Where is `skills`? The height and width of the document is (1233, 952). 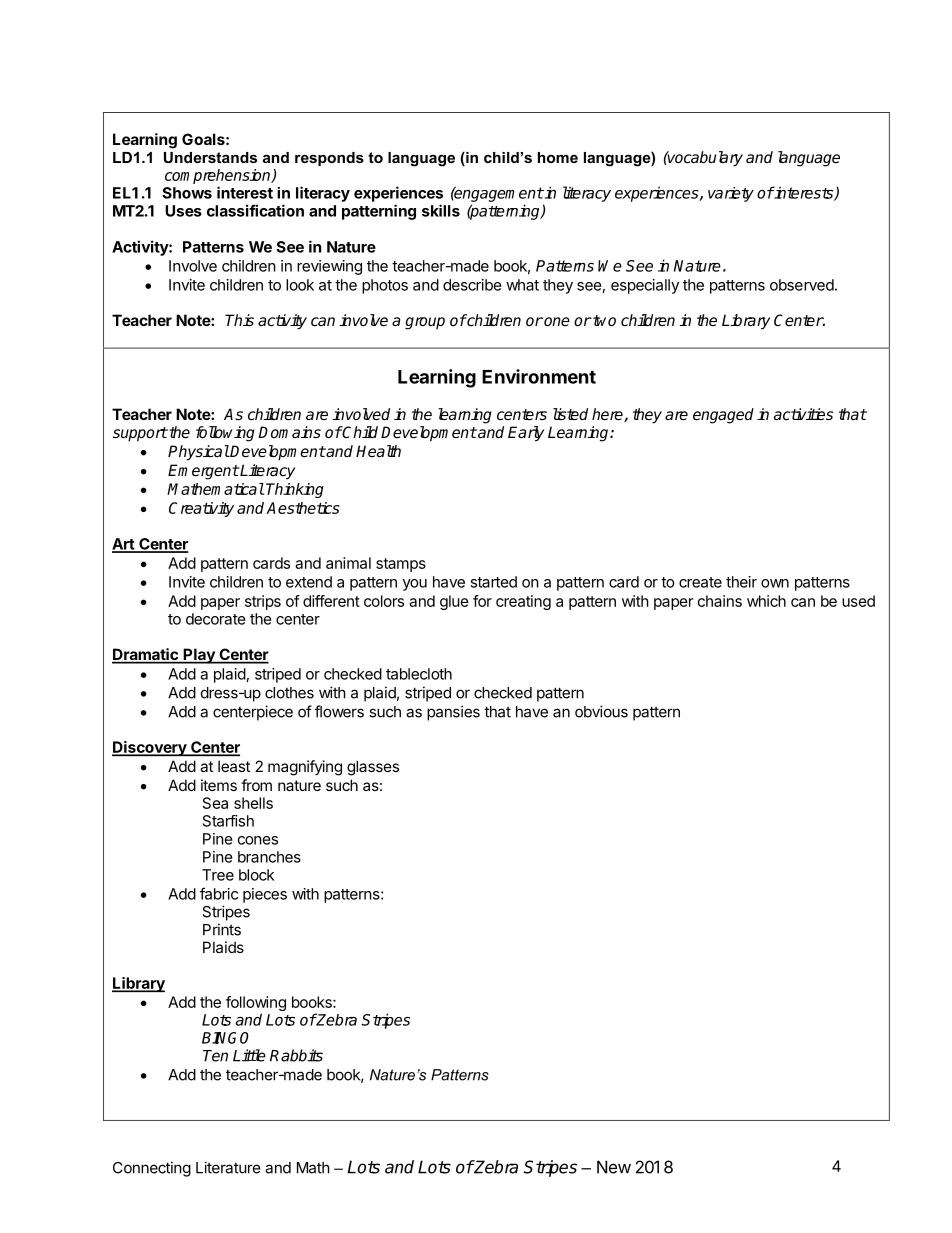
skills is located at coordinates (441, 210).
